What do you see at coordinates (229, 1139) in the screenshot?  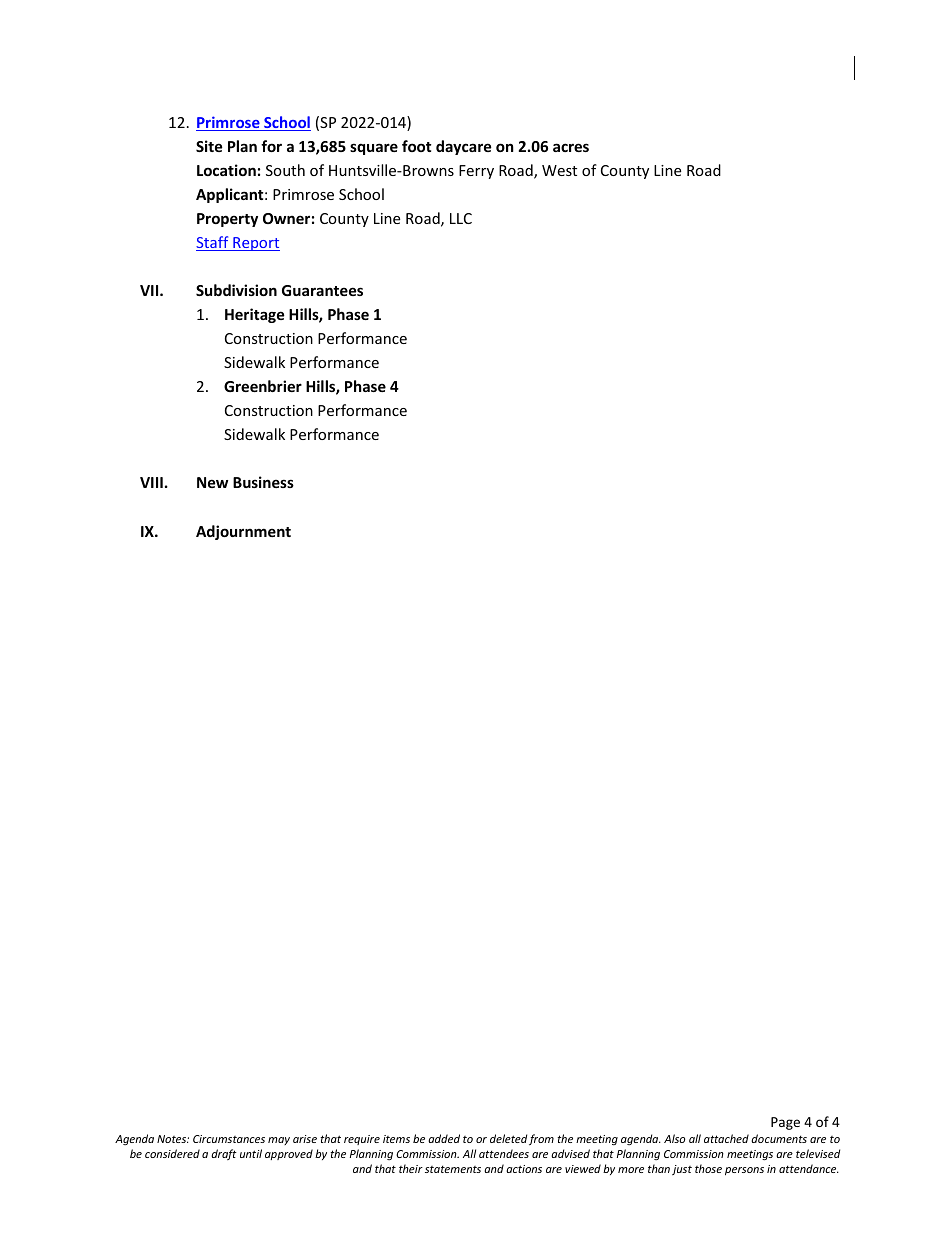 I see `Circumstances` at bounding box center [229, 1139].
